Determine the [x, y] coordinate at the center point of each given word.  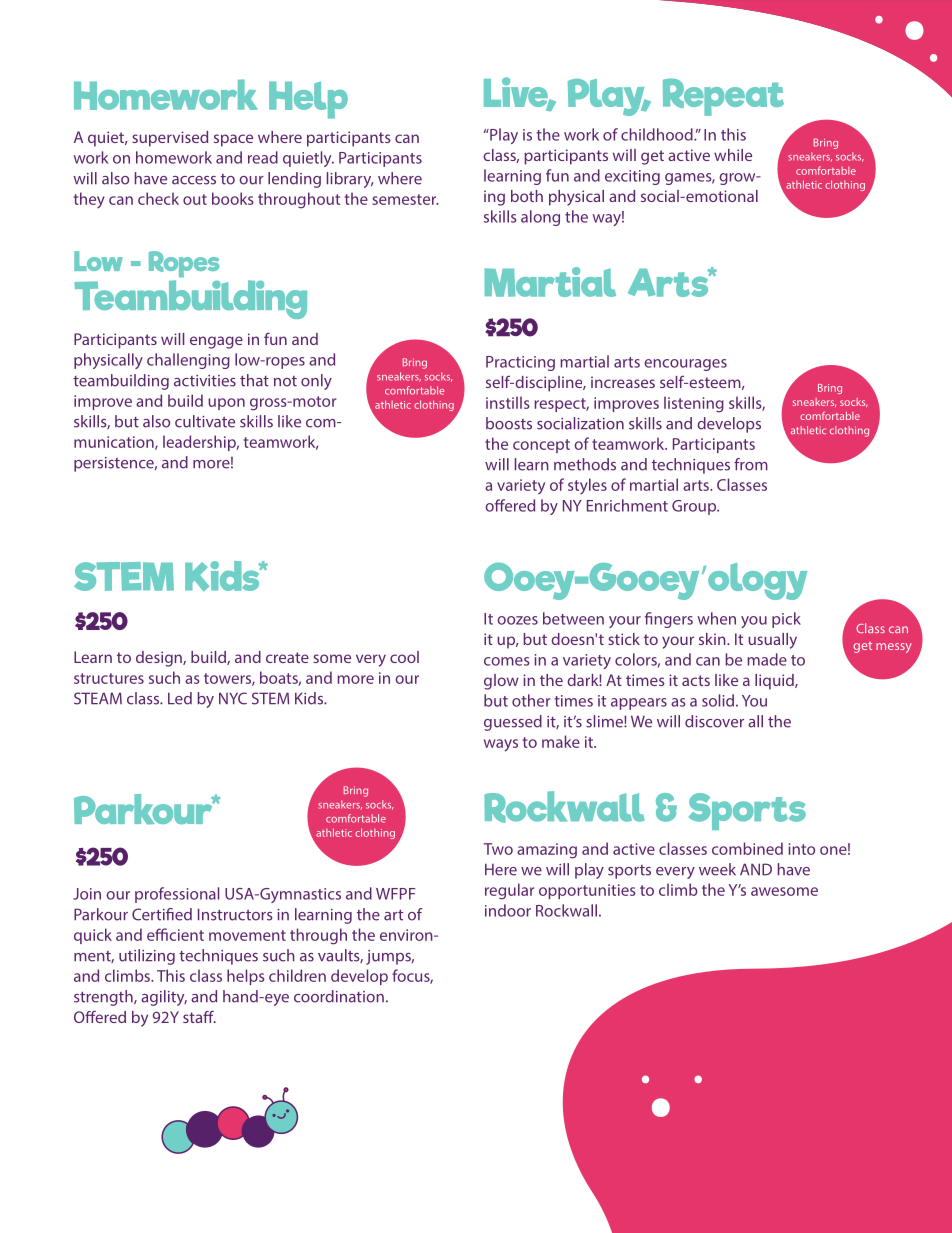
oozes [517, 620]
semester [405, 199]
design [160, 659]
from [751, 464]
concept [541, 446]
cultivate [205, 421]
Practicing [520, 363]
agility [164, 998]
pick [786, 620]
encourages [685, 365]
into [802, 849]
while [733, 155]
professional [177, 895]
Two [498, 849]
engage [216, 342]
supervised [170, 139]
